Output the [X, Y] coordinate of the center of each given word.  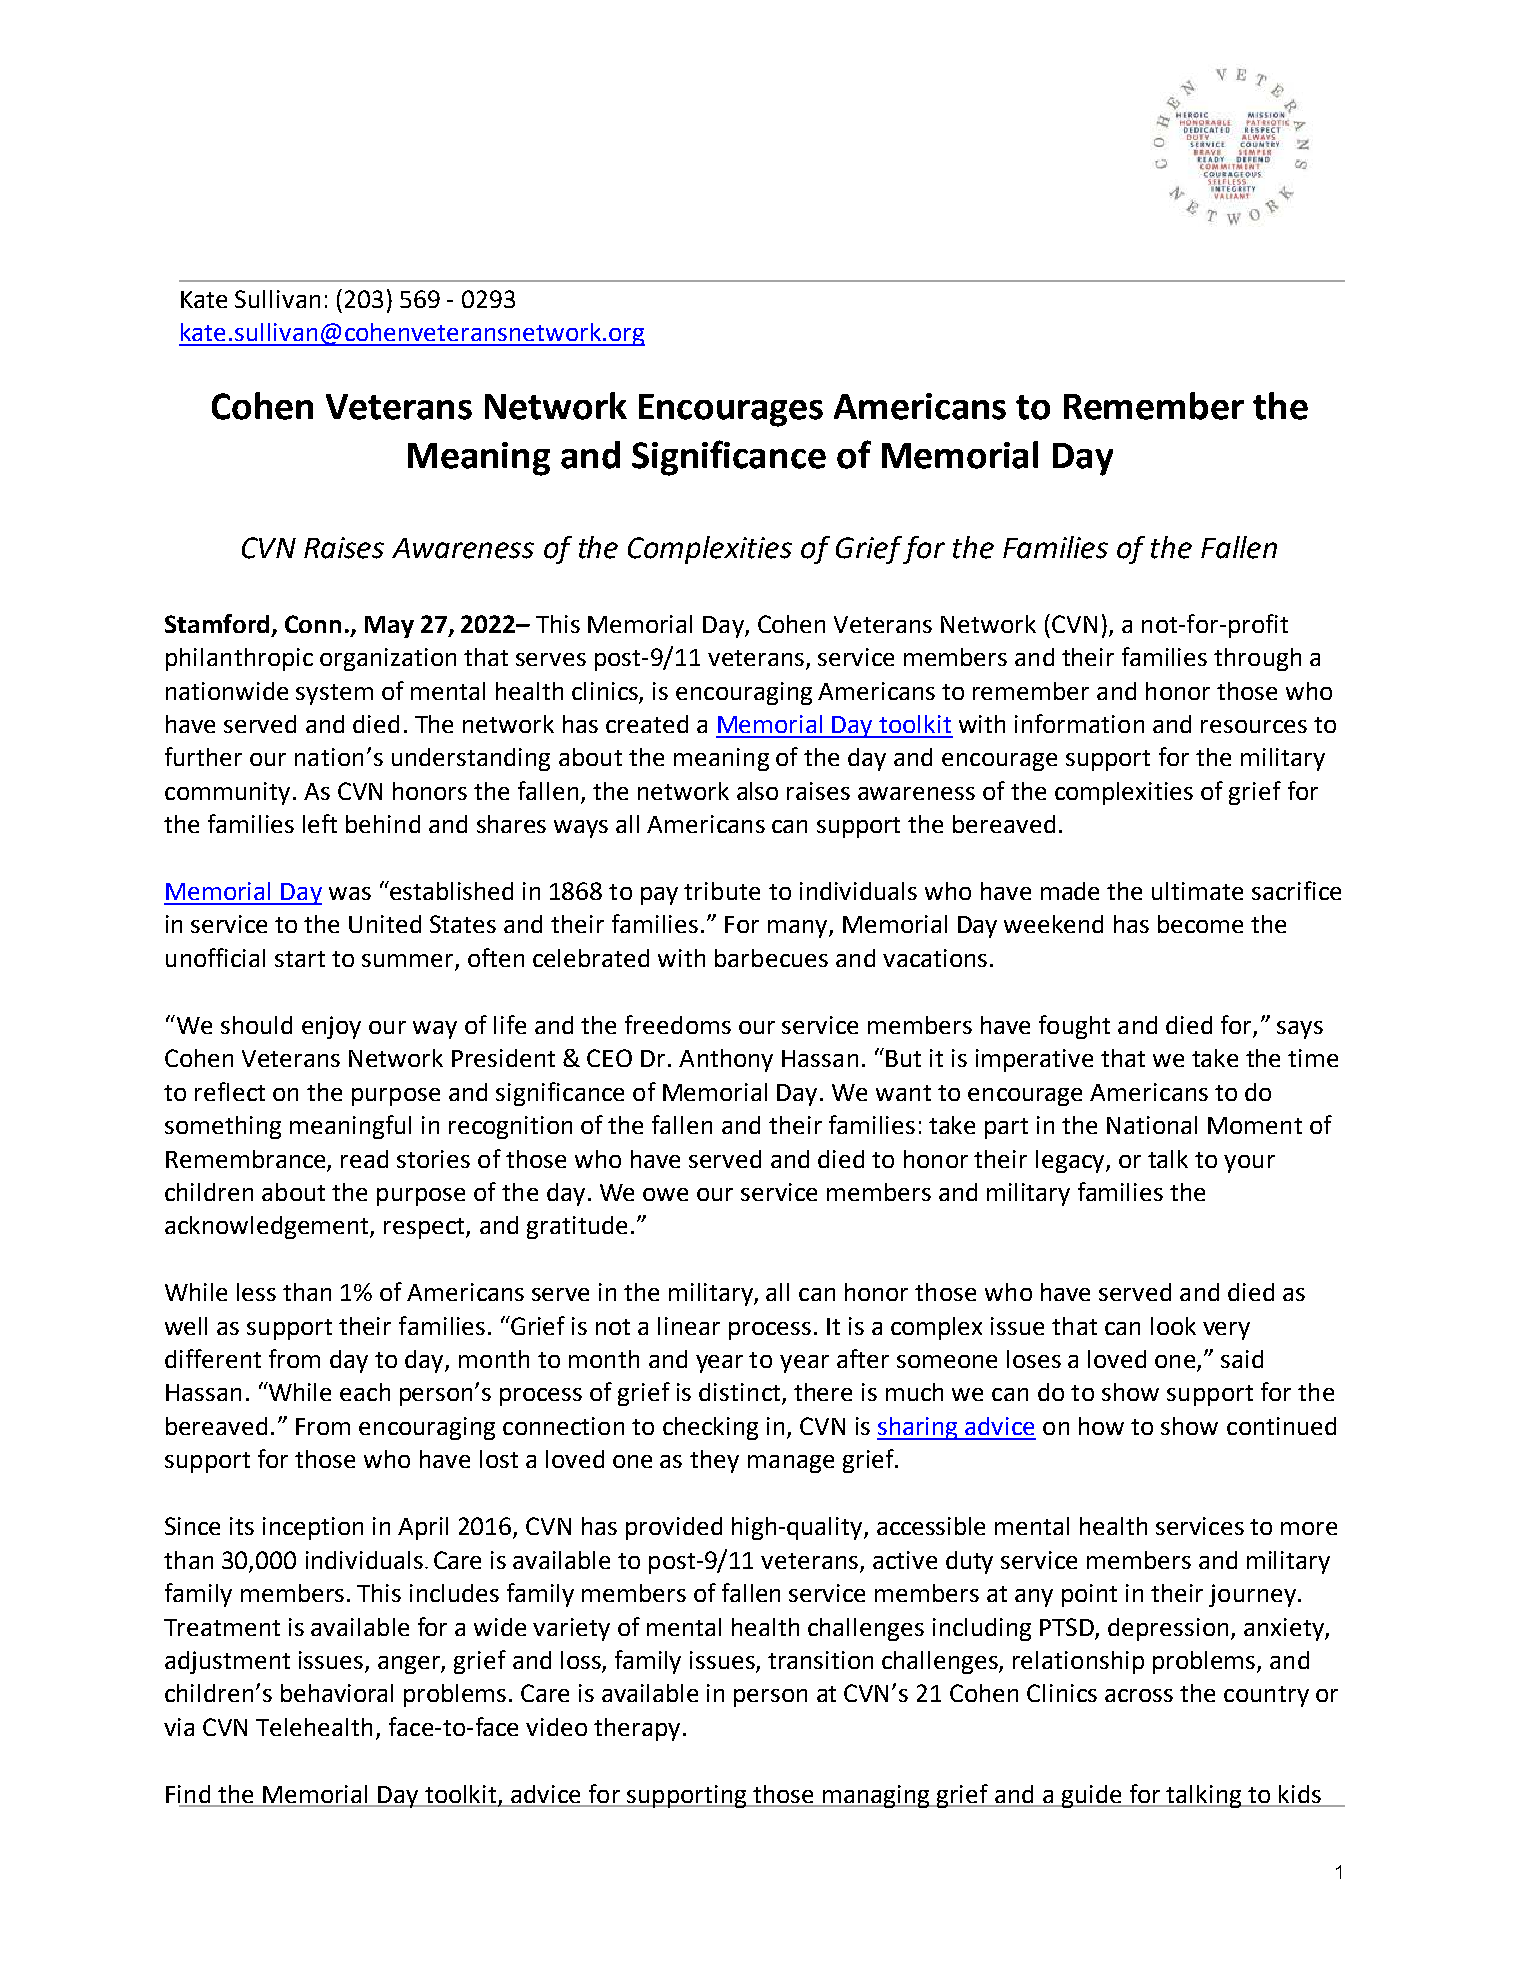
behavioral [337, 1693]
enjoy [331, 1027]
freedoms [678, 1024]
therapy [637, 1729]
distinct [741, 1393]
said [1242, 1359]
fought [1074, 1027]
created [647, 724]
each [365, 1392]
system [334, 694]
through [1257, 659]
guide [1091, 1796]
